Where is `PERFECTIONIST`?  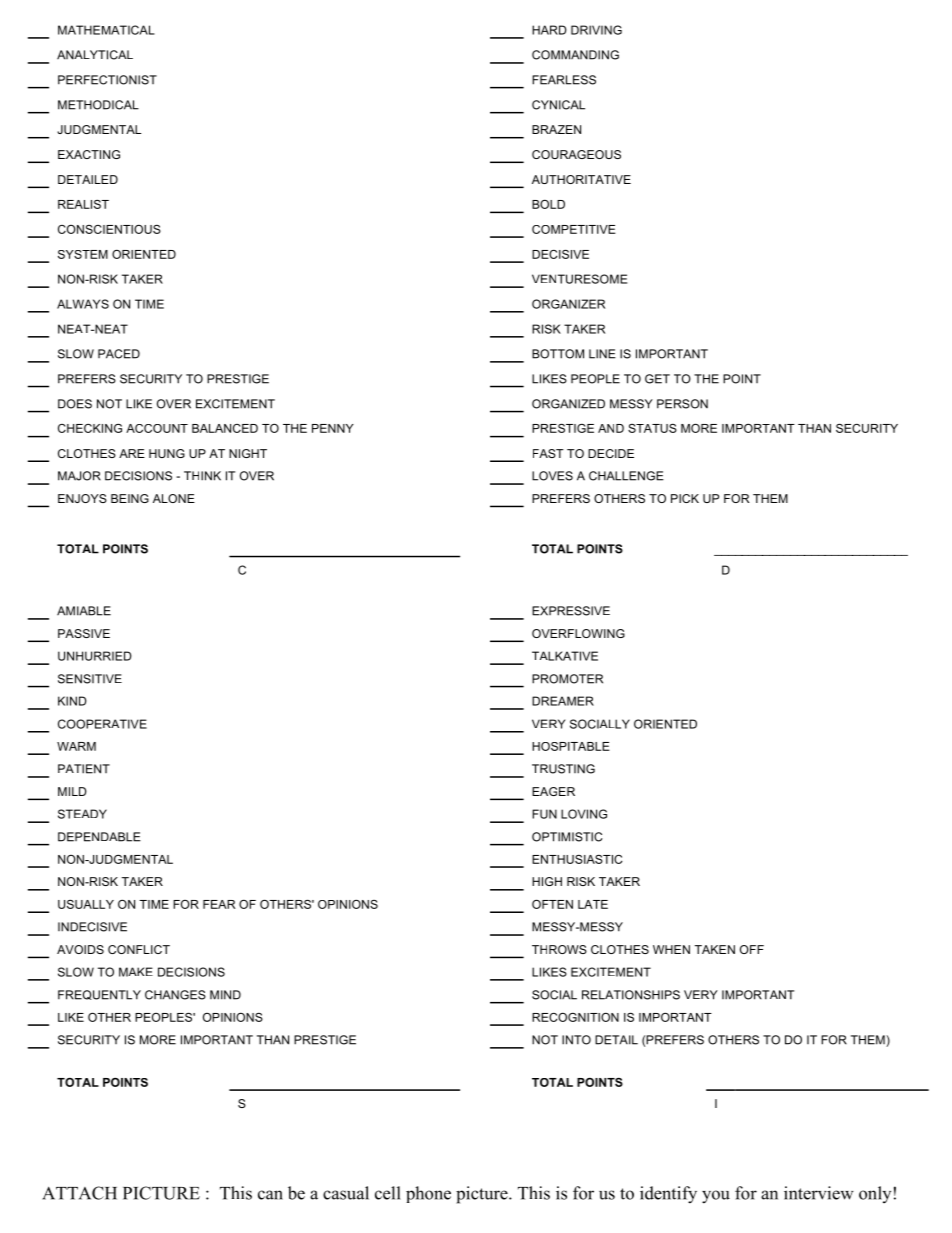
PERFECTIONIST is located at coordinates (107, 80).
